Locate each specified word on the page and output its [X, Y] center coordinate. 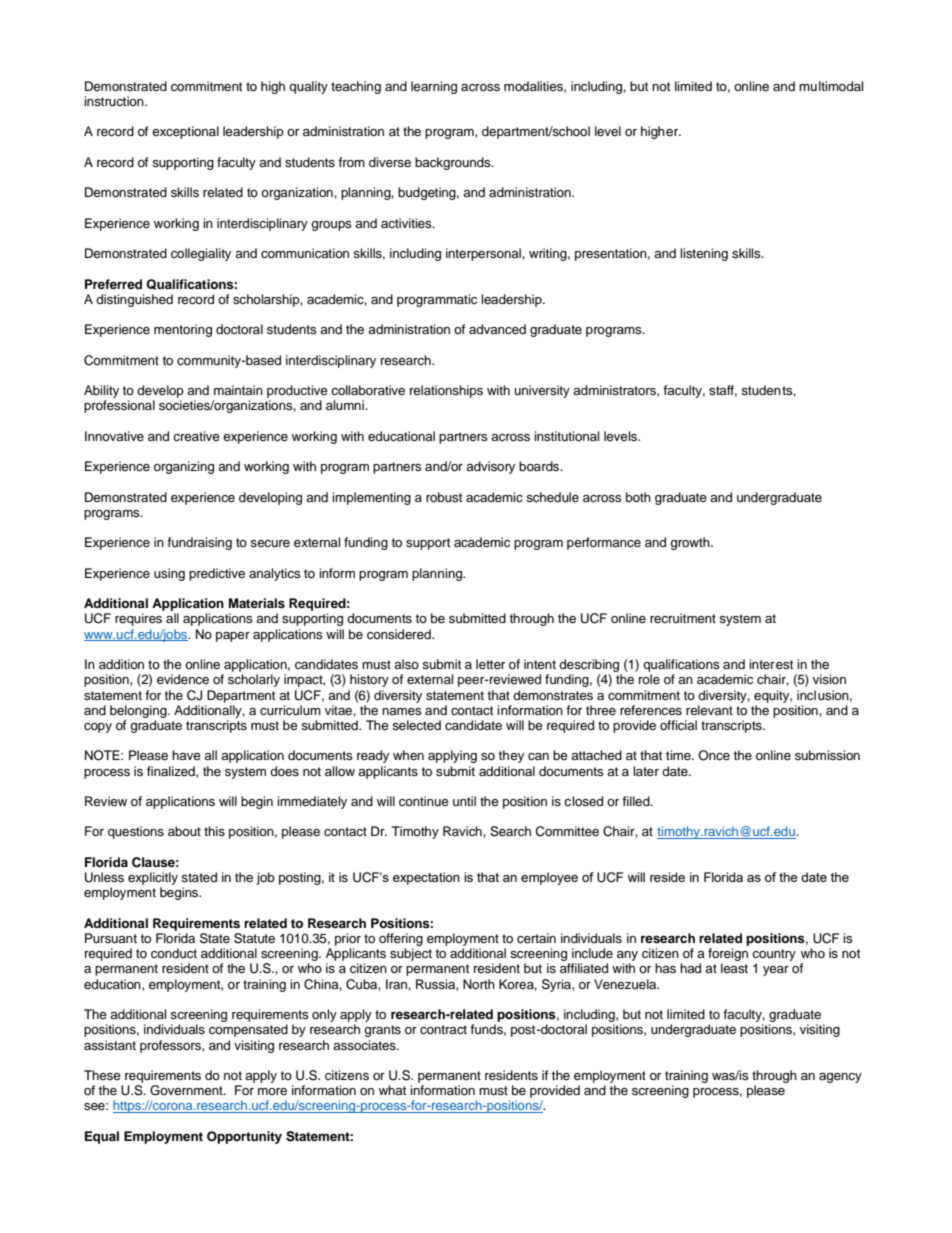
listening [704, 254]
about [184, 831]
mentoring [183, 330]
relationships [446, 391]
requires [138, 619]
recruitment [683, 618]
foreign [728, 956]
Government [187, 1090]
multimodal [831, 86]
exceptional [185, 132]
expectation [426, 878]
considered [400, 634]
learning [434, 87]
